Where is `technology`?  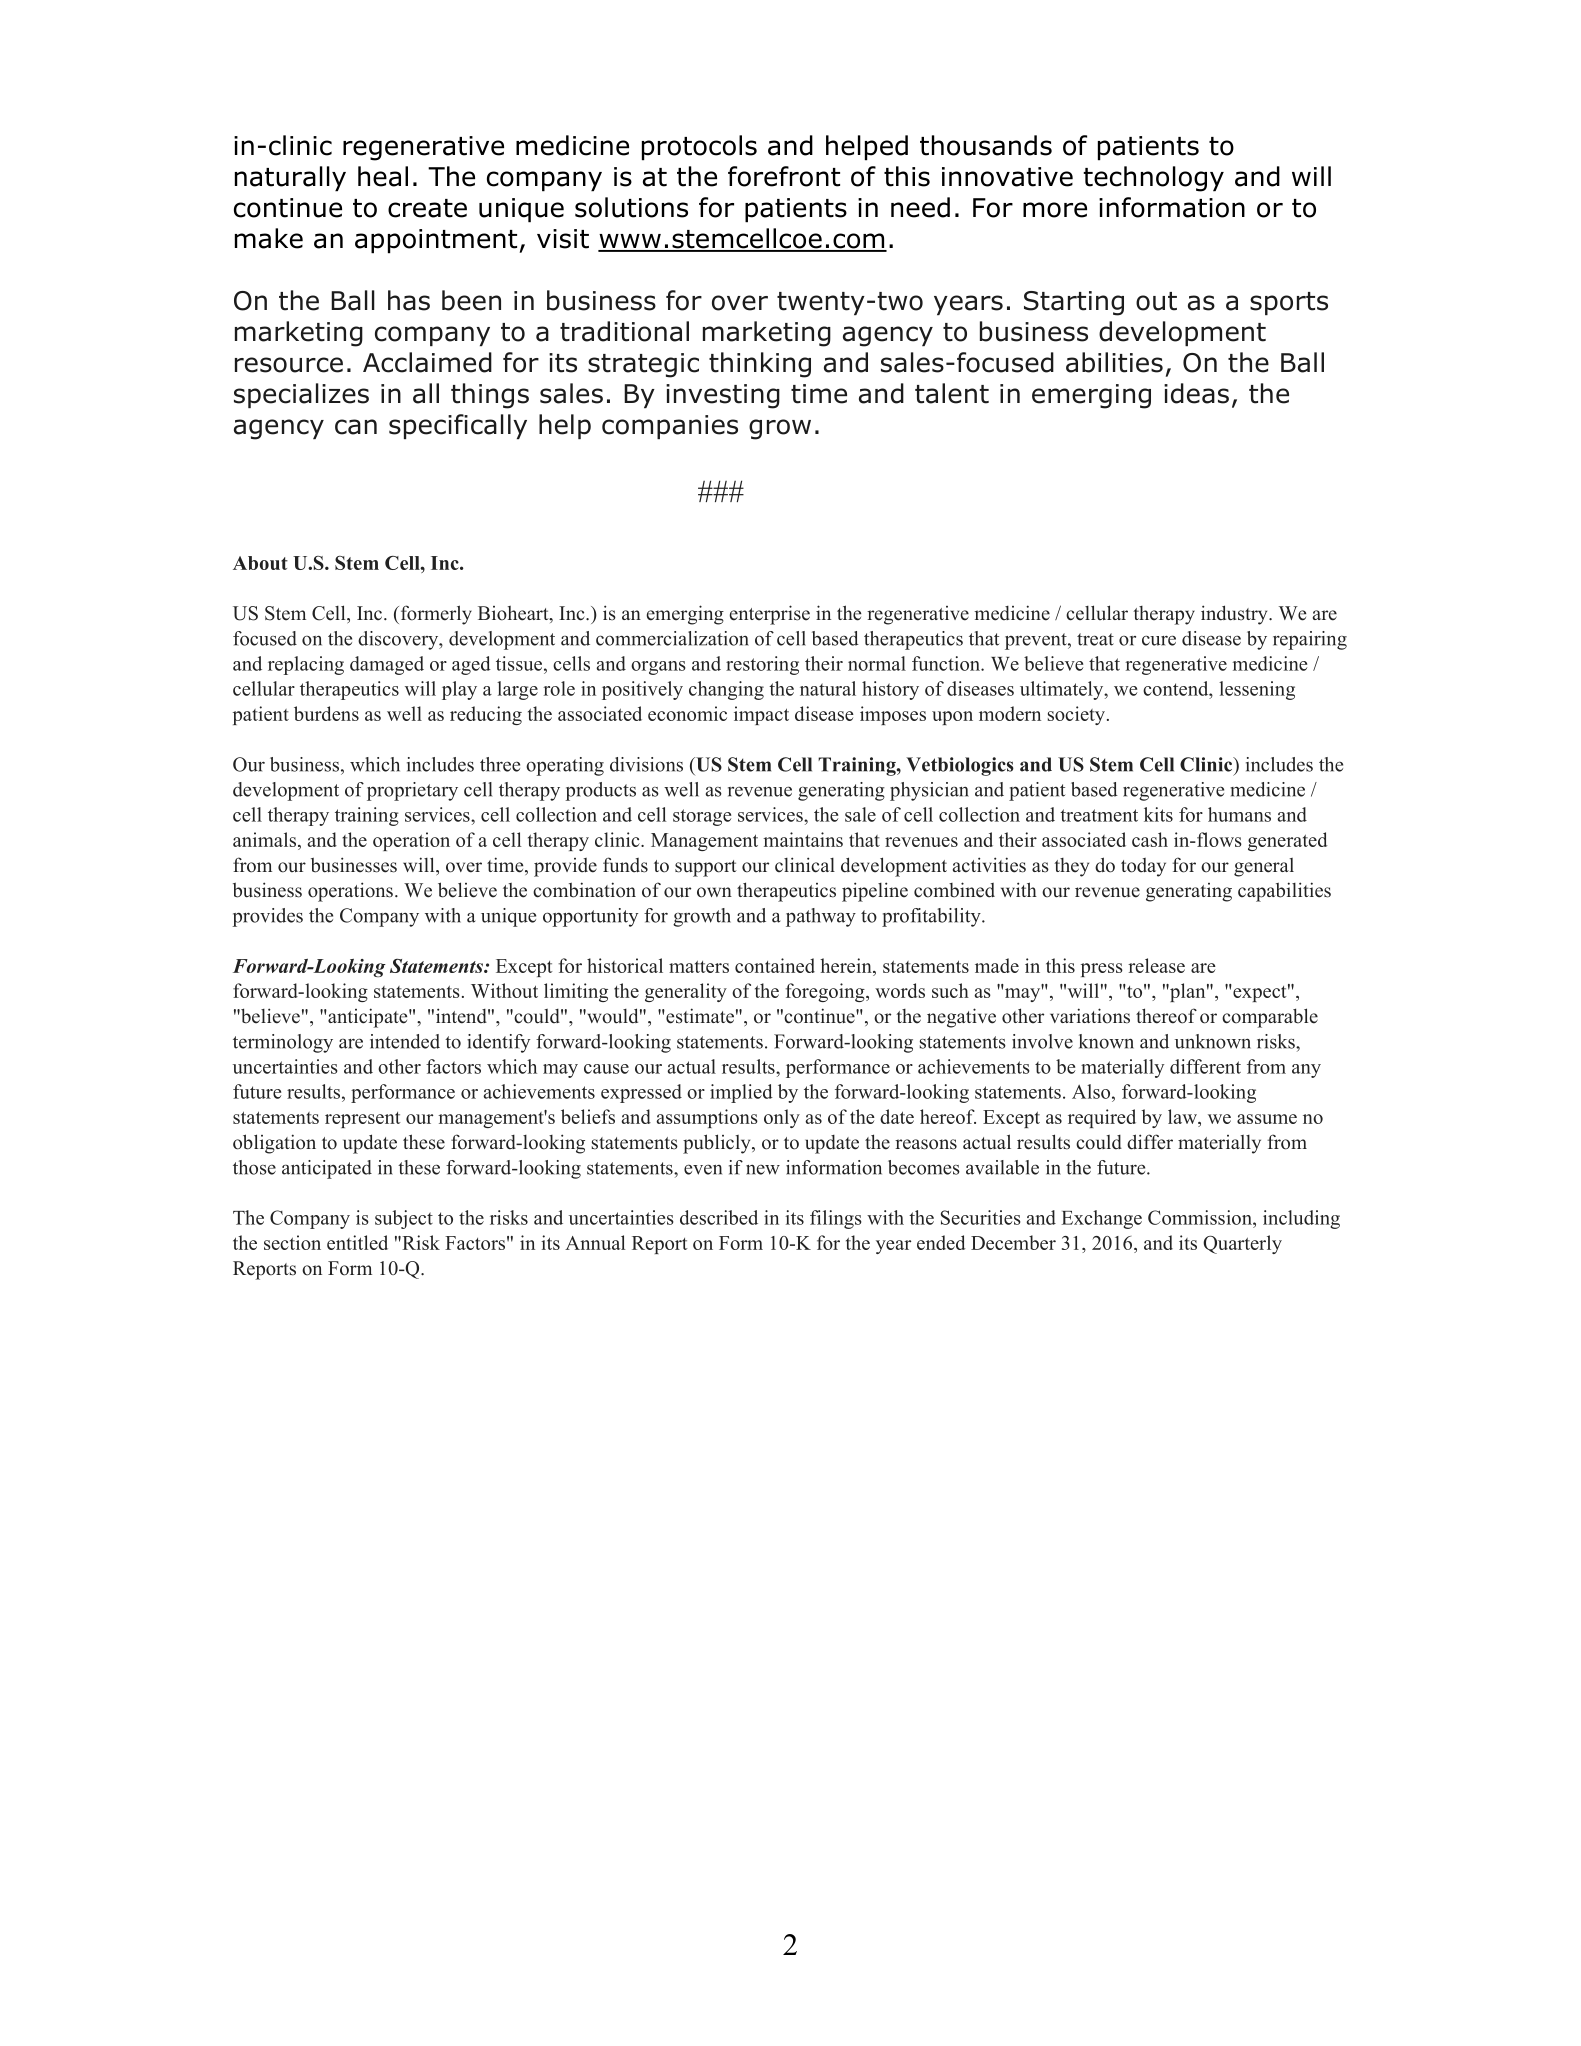 technology is located at coordinates (1153, 179).
